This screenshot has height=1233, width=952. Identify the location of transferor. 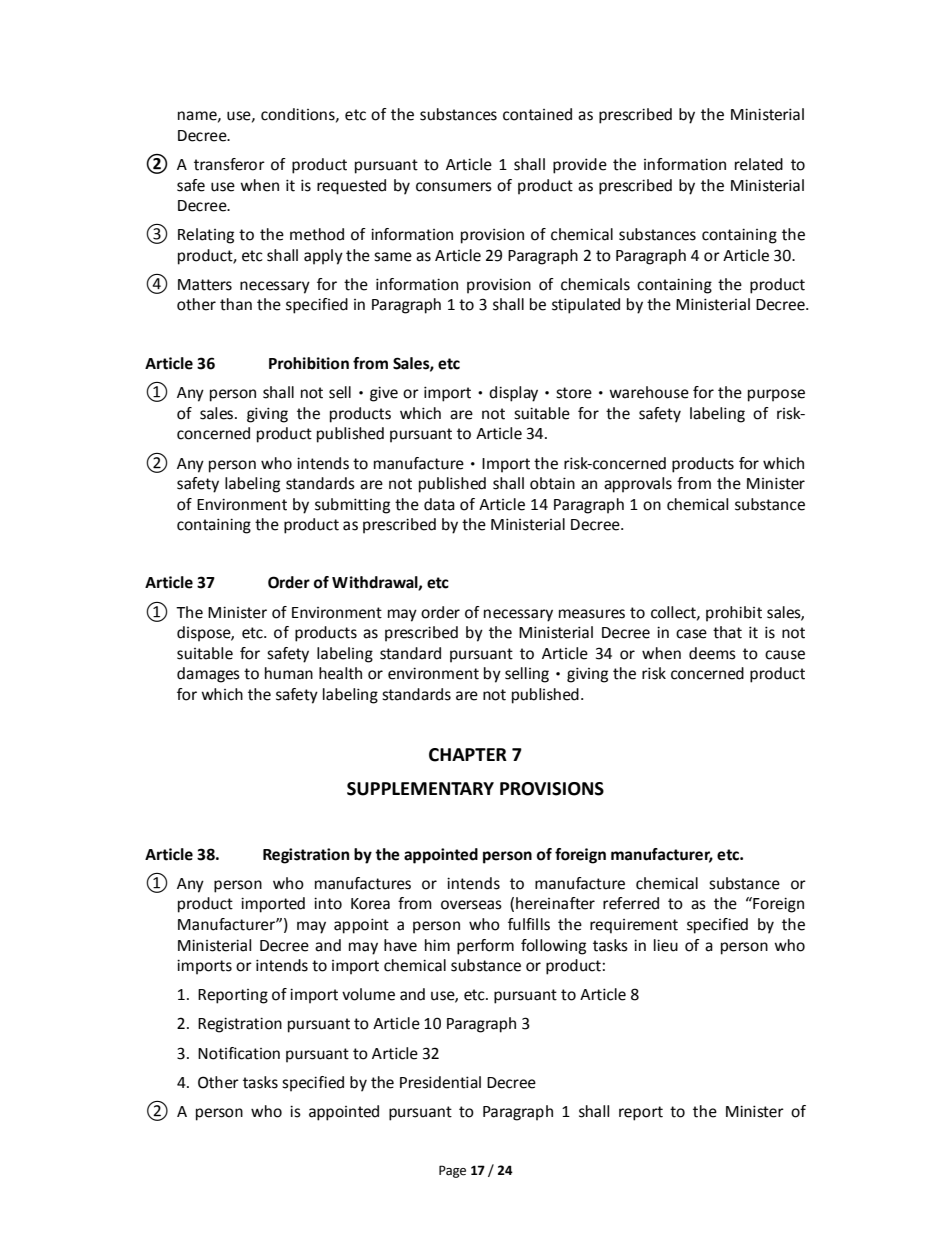
(229, 164).
